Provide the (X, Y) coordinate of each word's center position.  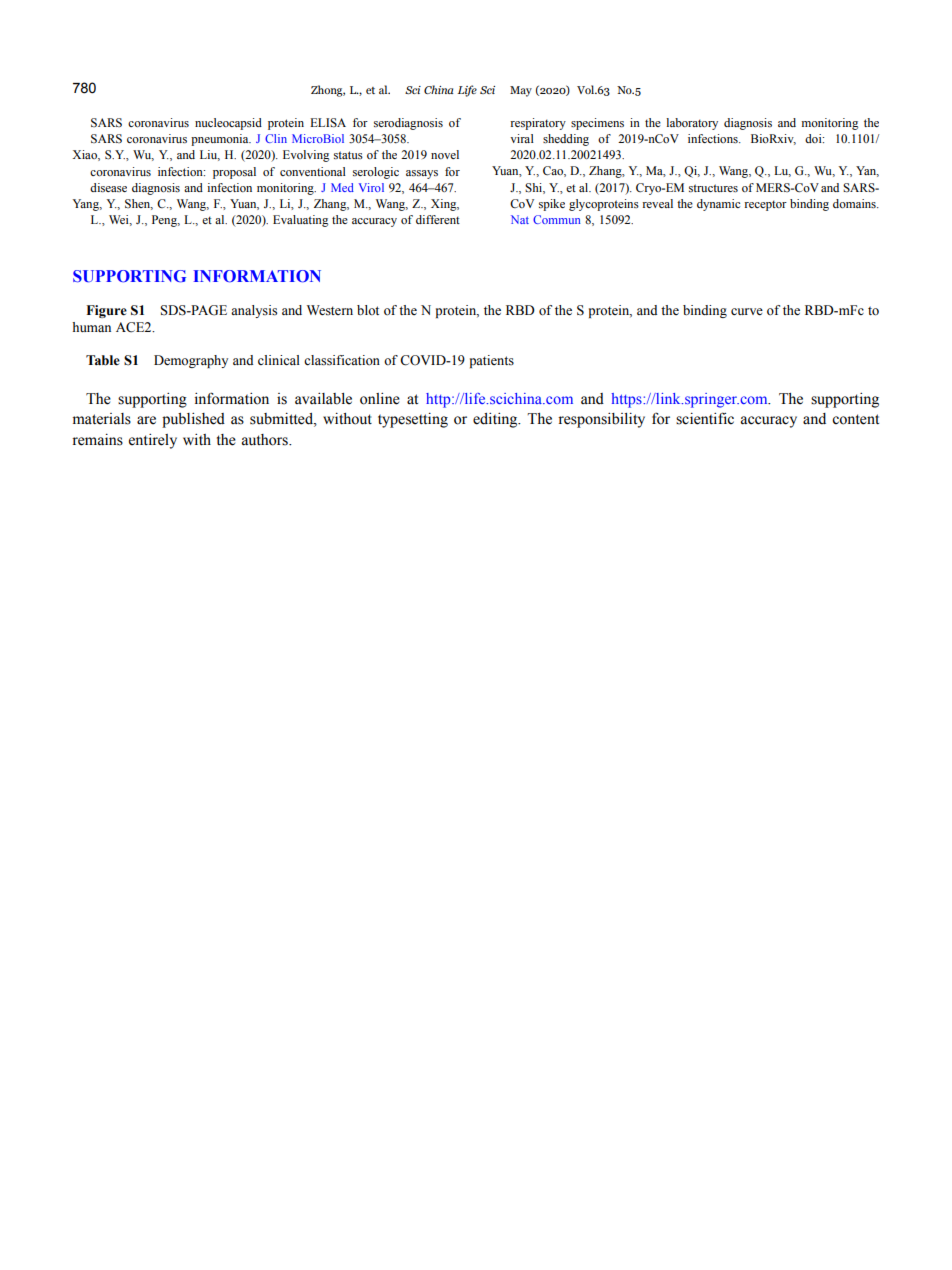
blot (368, 310)
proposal (234, 173)
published (193, 420)
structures (713, 188)
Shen (139, 204)
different (438, 219)
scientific (705, 418)
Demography (191, 361)
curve (747, 311)
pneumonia (221, 140)
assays (422, 174)
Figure (107, 311)
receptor (765, 205)
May (521, 91)
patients (492, 361)
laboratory (692, 124)
